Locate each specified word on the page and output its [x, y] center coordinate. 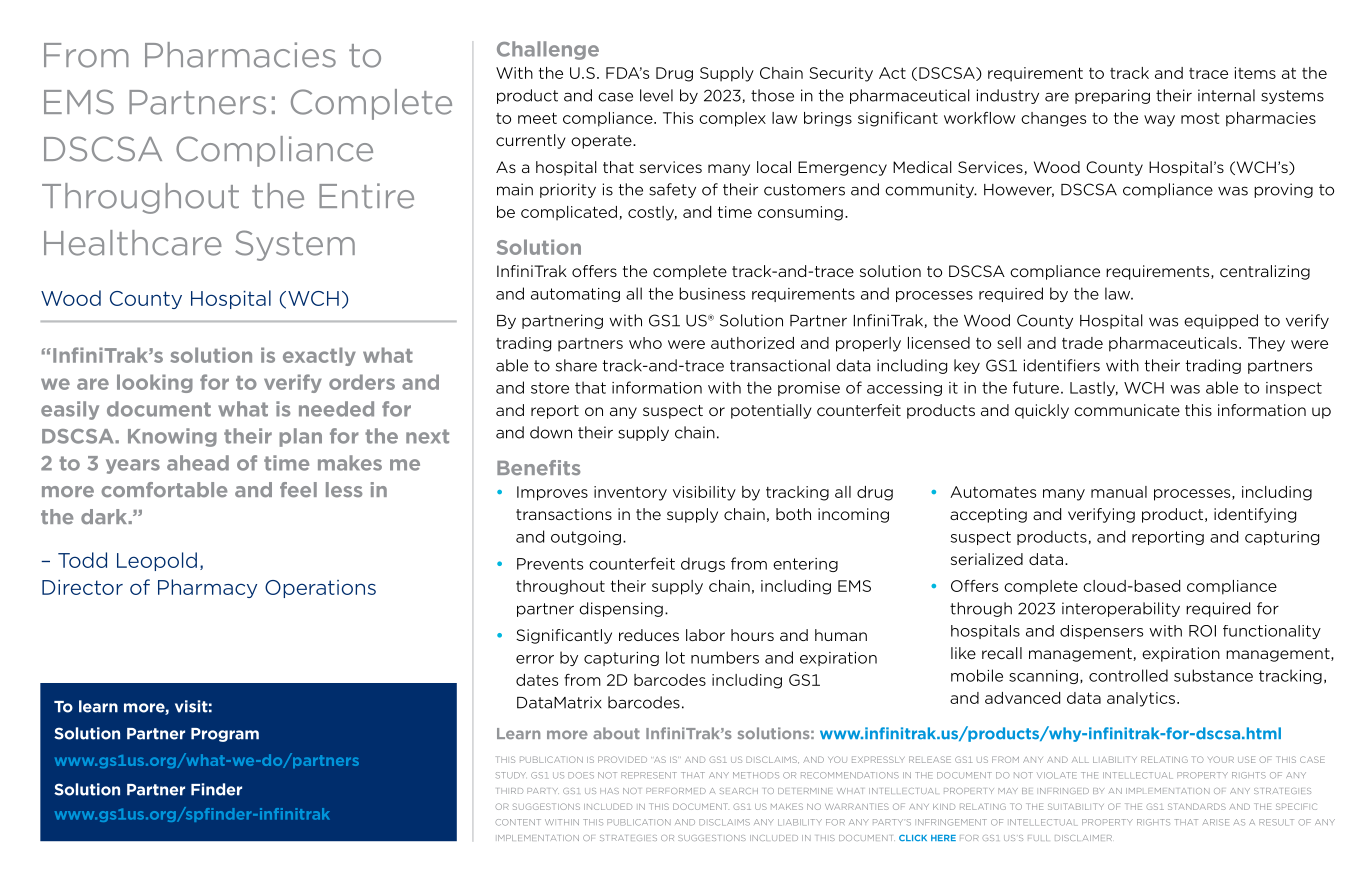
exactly [319, 356]
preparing [1112, 96]
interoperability [1121, 609]
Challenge [548, 50]
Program [225, 735]
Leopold [157, 561]
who [645, 343]
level [656, 95]
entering [805, 565]
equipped [1221, 321]
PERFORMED [676, 791]
